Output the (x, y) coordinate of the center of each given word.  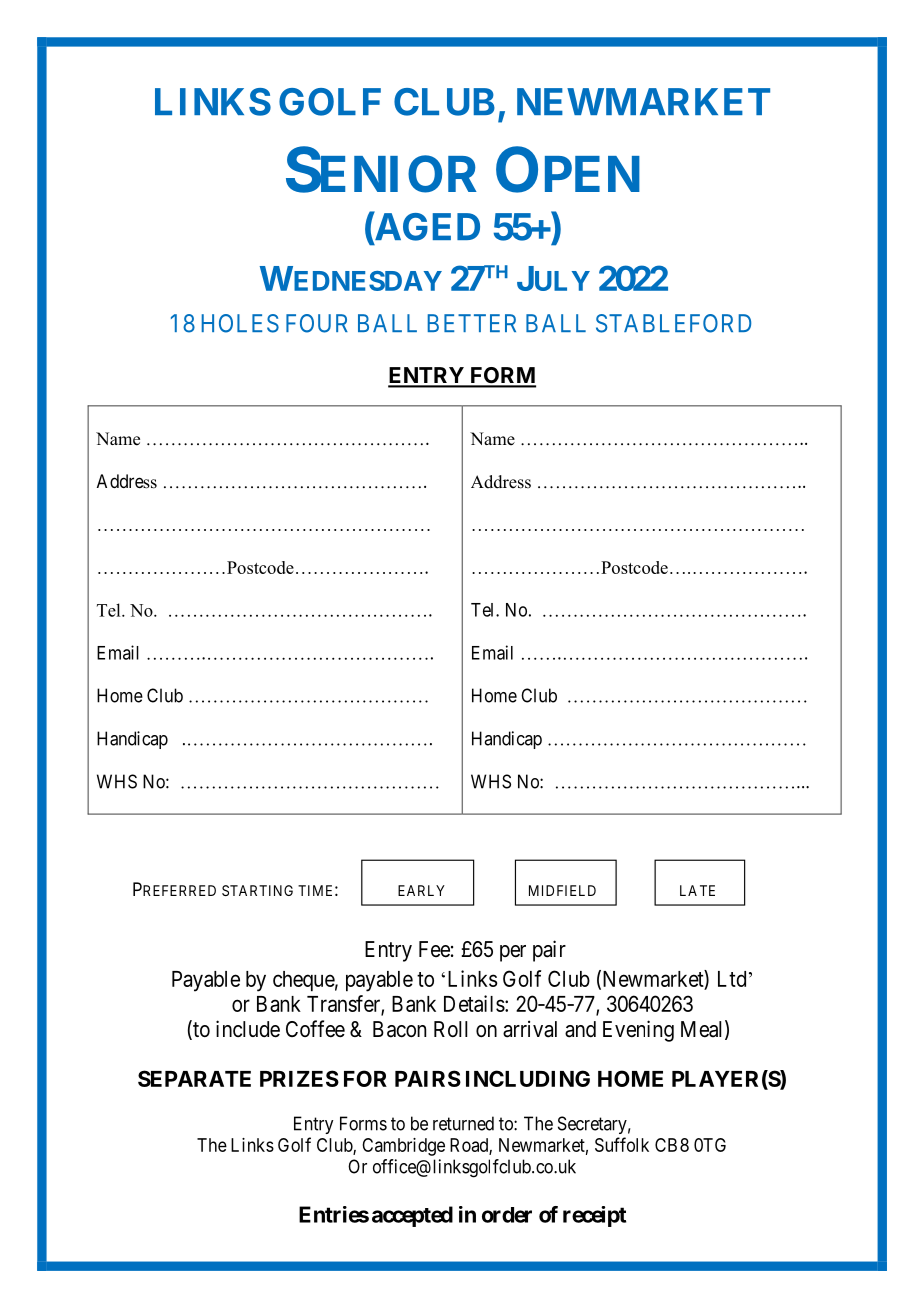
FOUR (317, 323)
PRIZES (299, 1078)
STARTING (257, 890)
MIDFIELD (562, 890)
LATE (697, 890)
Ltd (732, 979)
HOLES (240, 323)
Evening (638, 1031)
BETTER (472, 323)
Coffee (315, 1029)
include (248, 1029)
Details (474, 1003)
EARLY (421, 890)
